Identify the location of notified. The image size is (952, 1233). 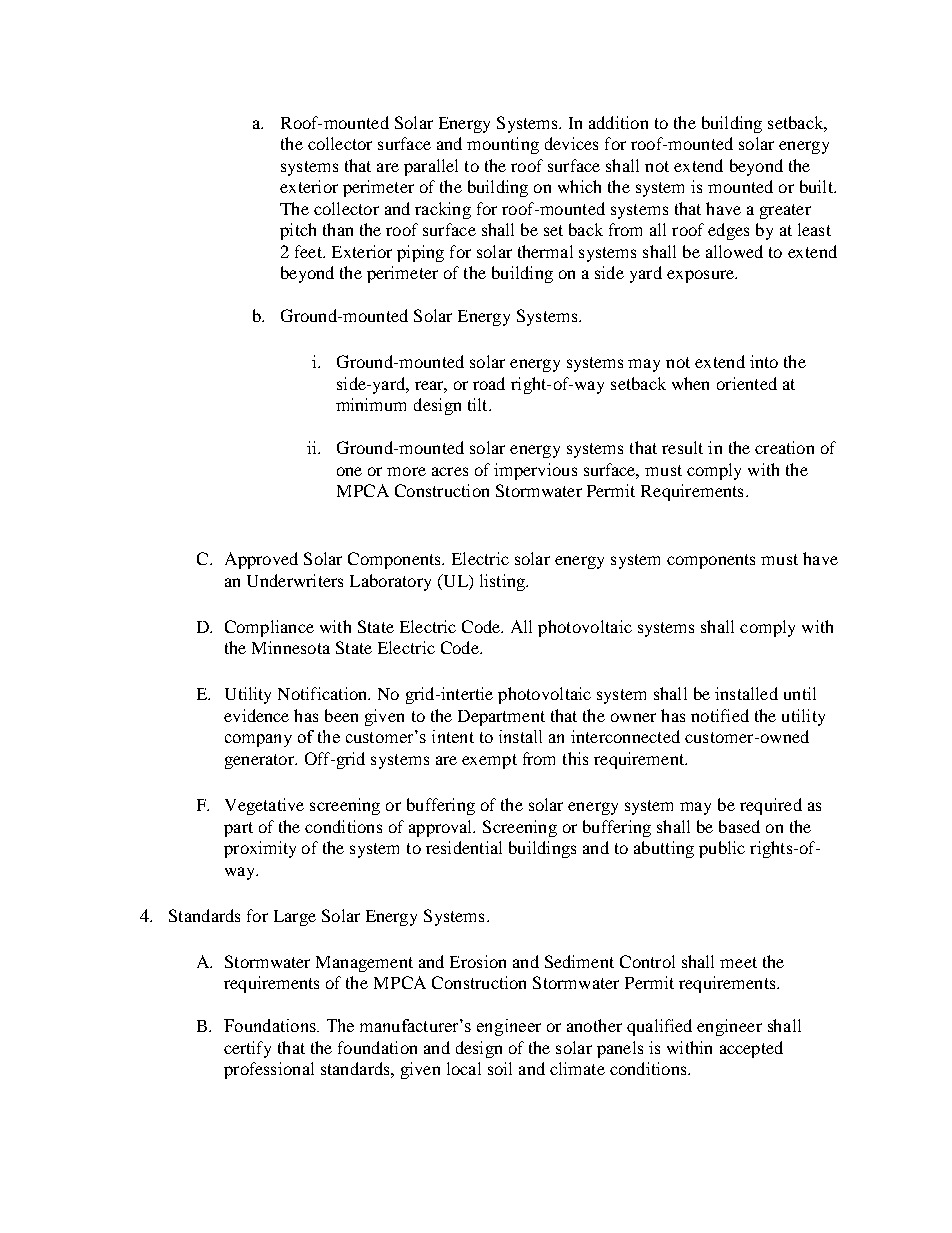
(720, 715).
